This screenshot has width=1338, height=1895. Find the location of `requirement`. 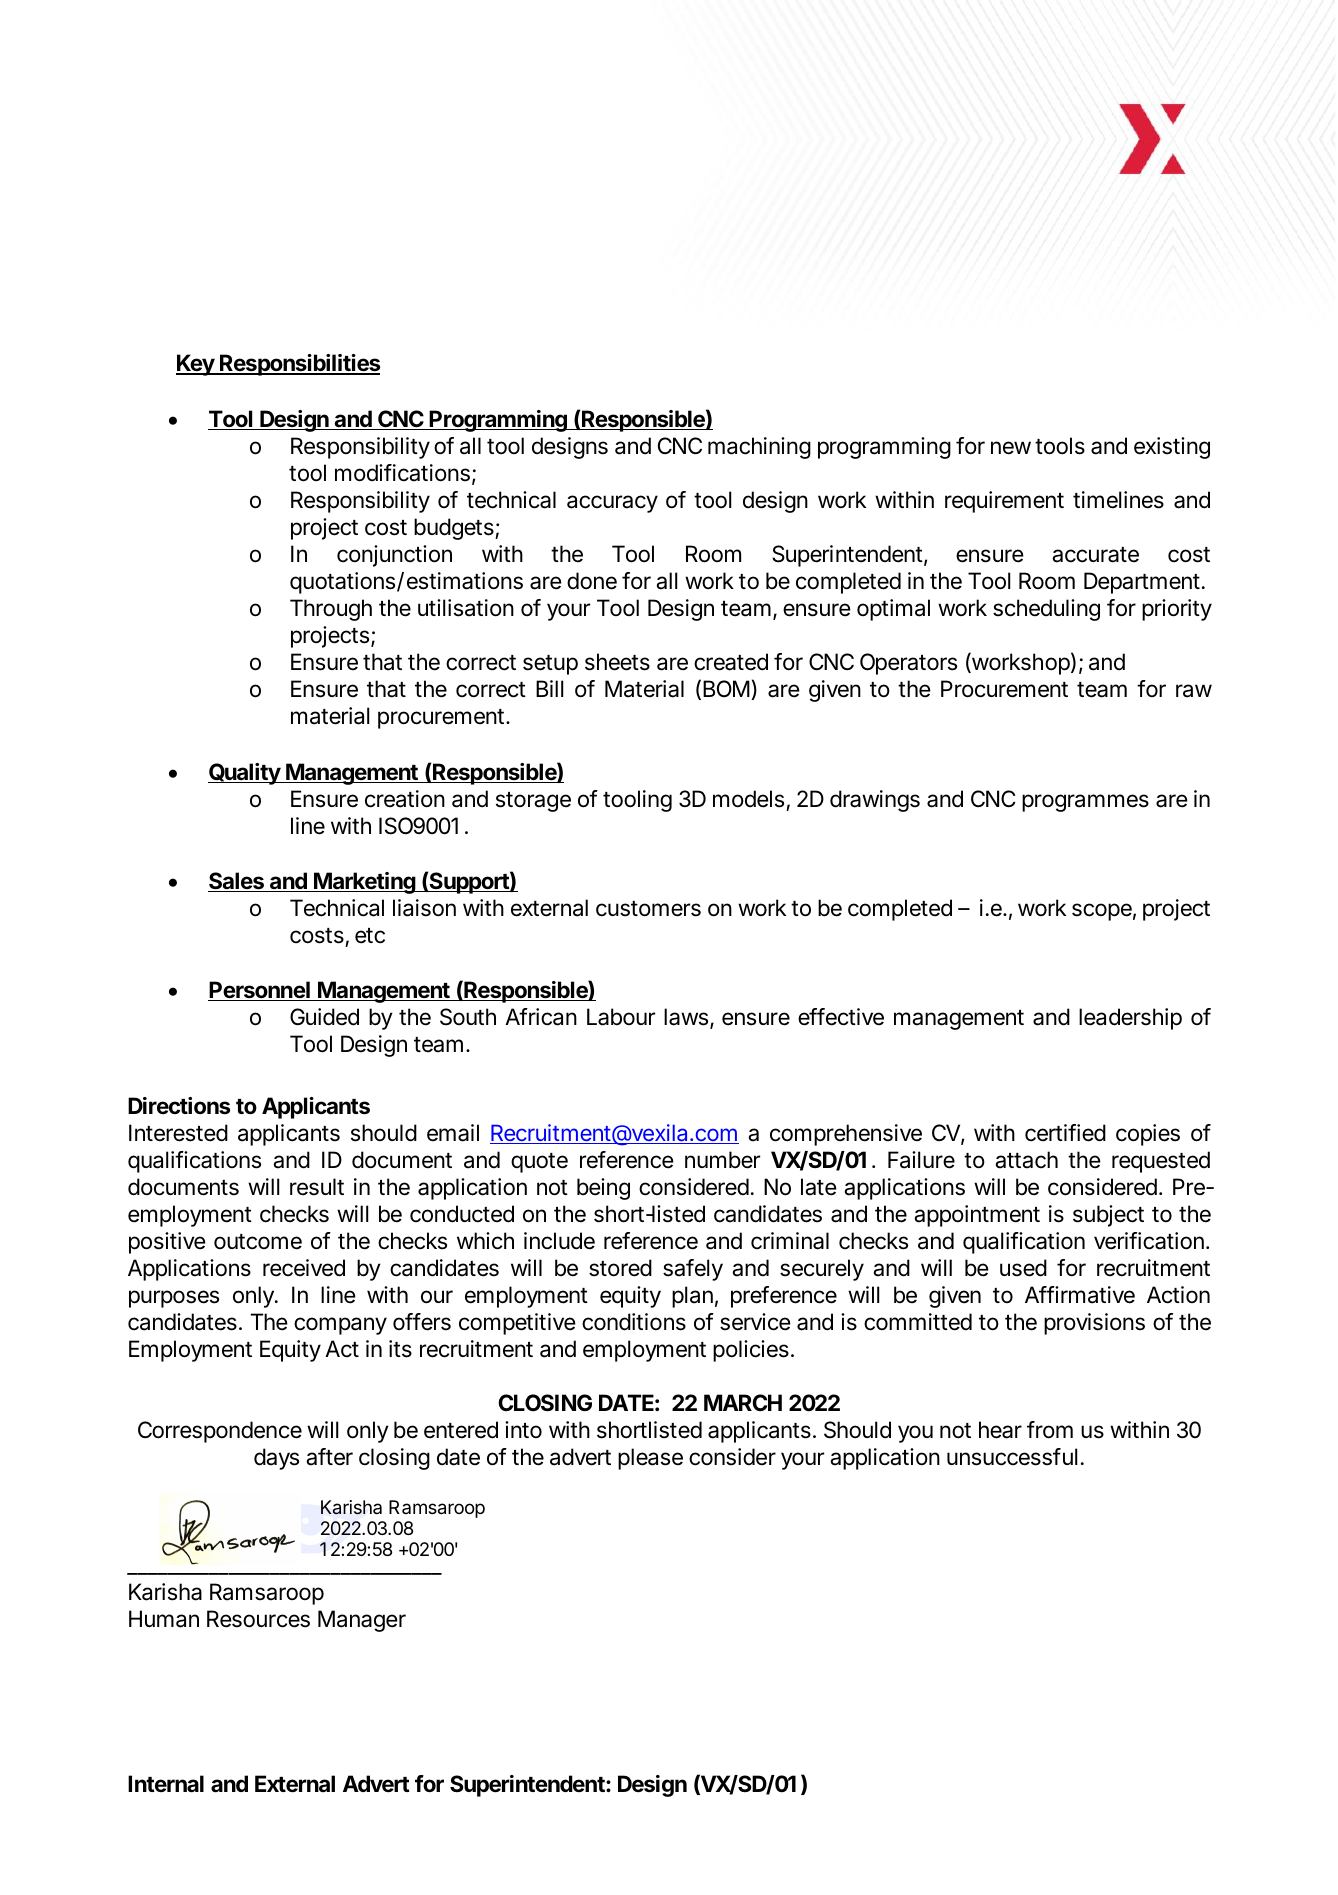

requirement is located at coordinates (1004, 502).
